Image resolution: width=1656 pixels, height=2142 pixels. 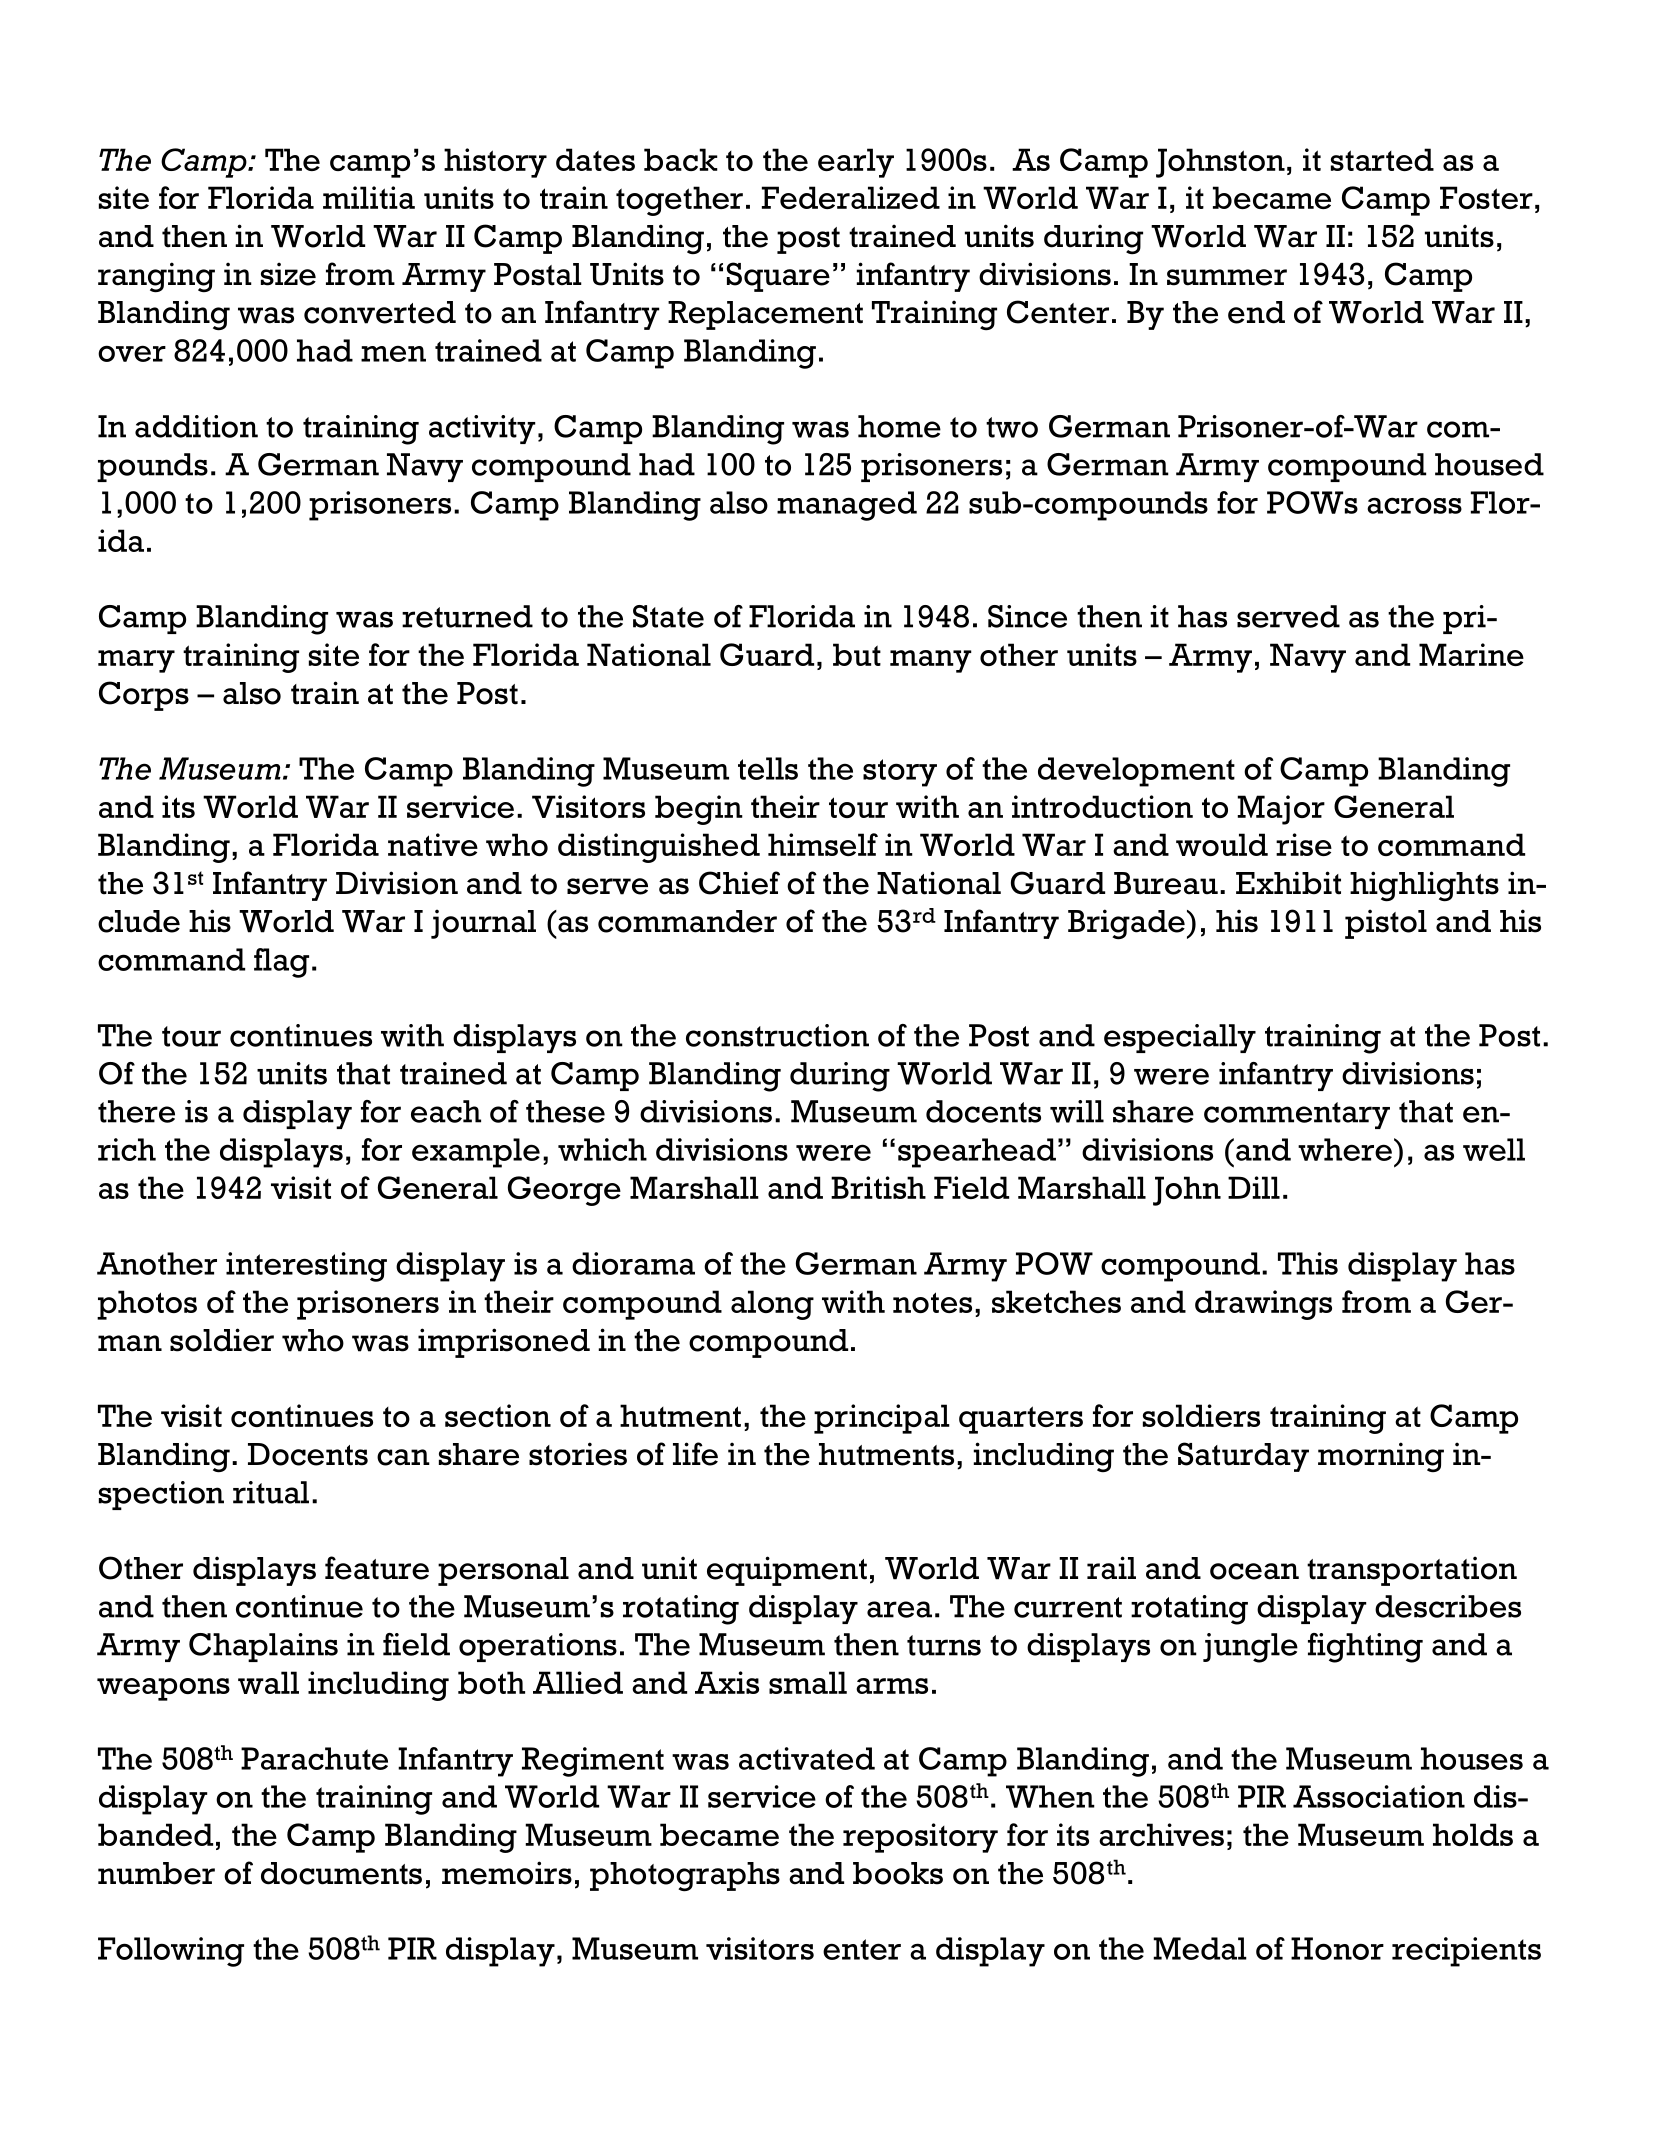 I want to click on construction, so click(x=777, y=1035).
